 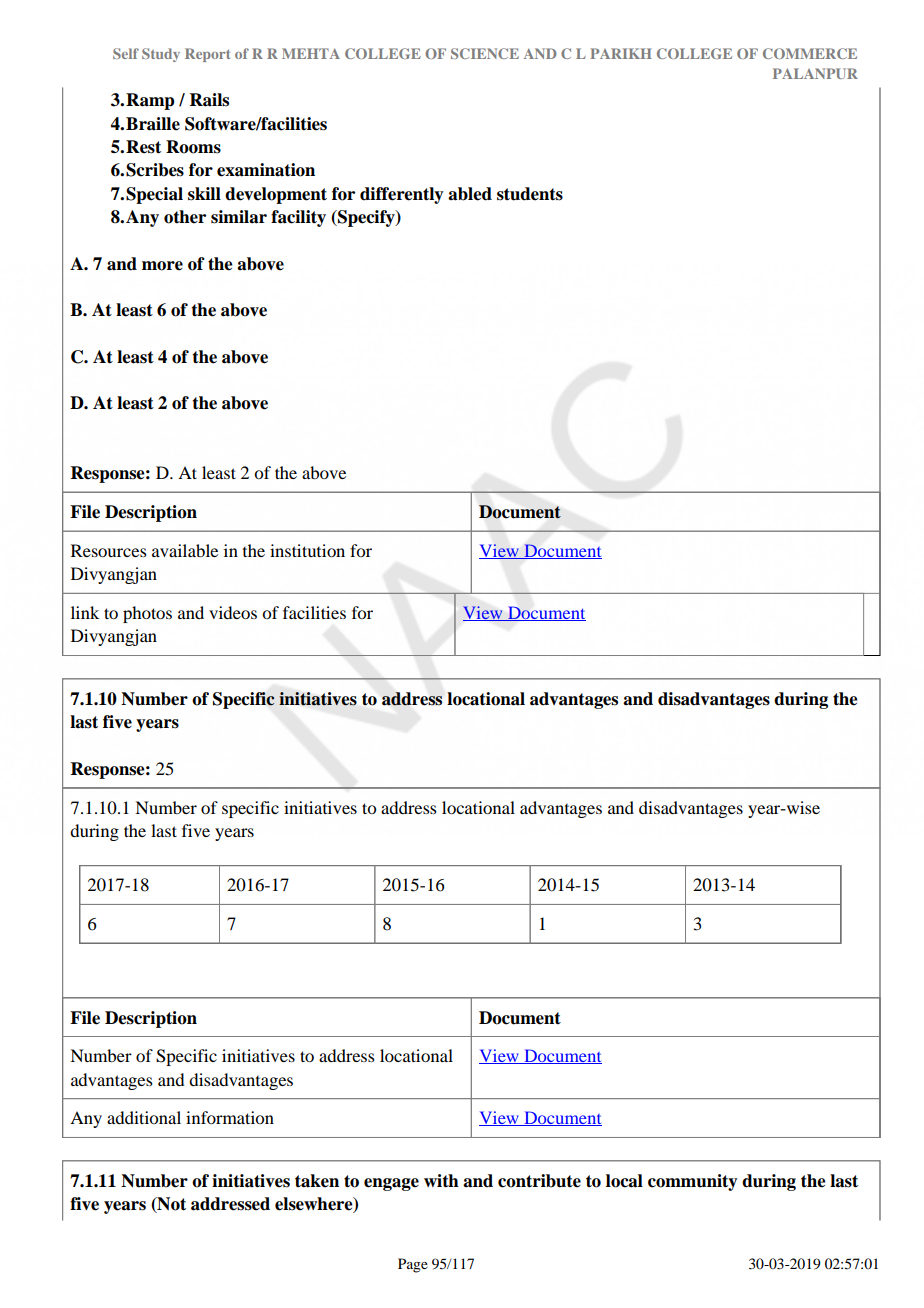 I want to click on SCIENCE, so click(x=485, y=53).
